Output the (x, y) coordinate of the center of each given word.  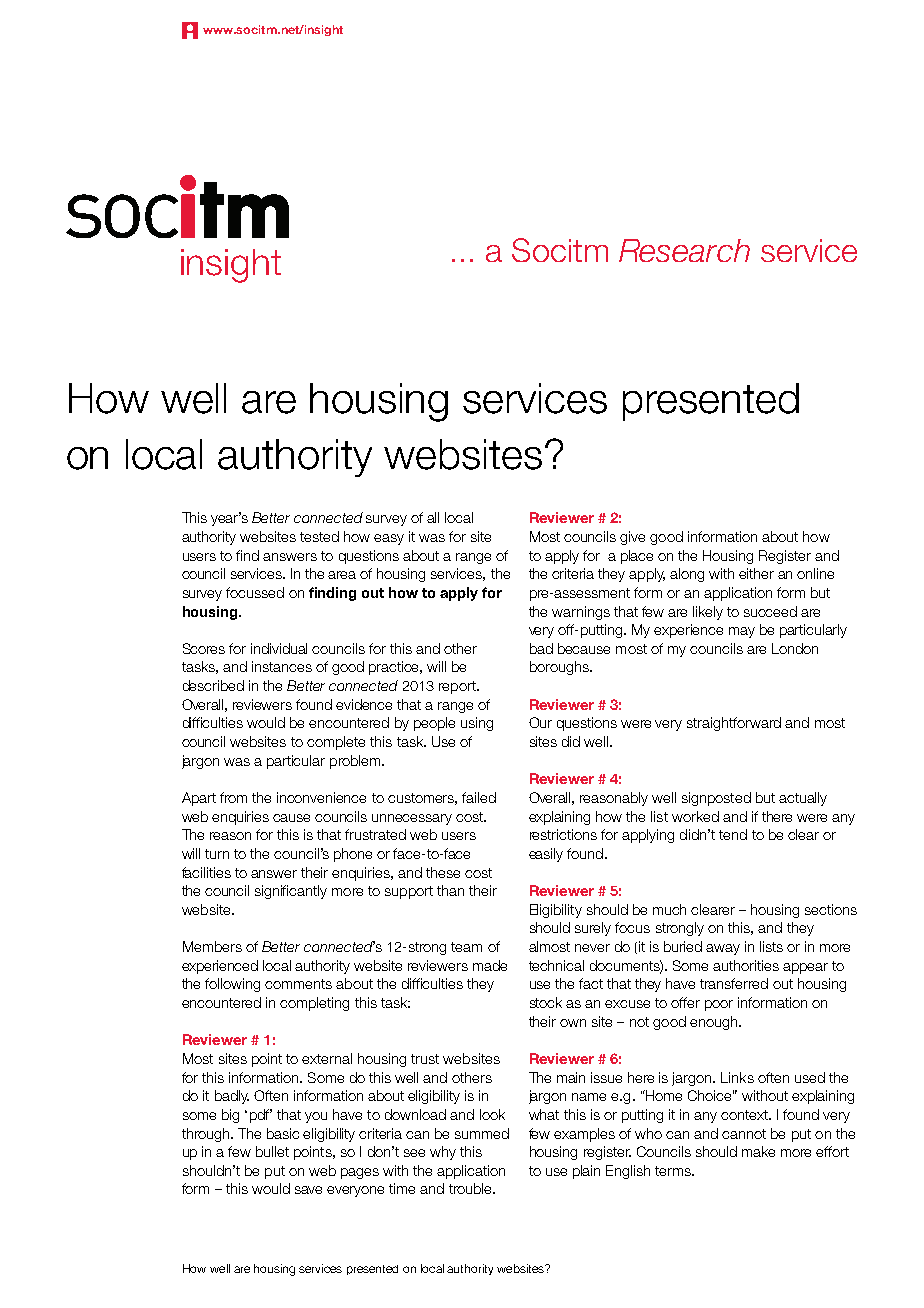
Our (540, 722)
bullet (272, 1151)
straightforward (734, 724)
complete (336, 743)
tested (319, 536)
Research (684, 250)
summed (482, 1133)
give (632, 538)
